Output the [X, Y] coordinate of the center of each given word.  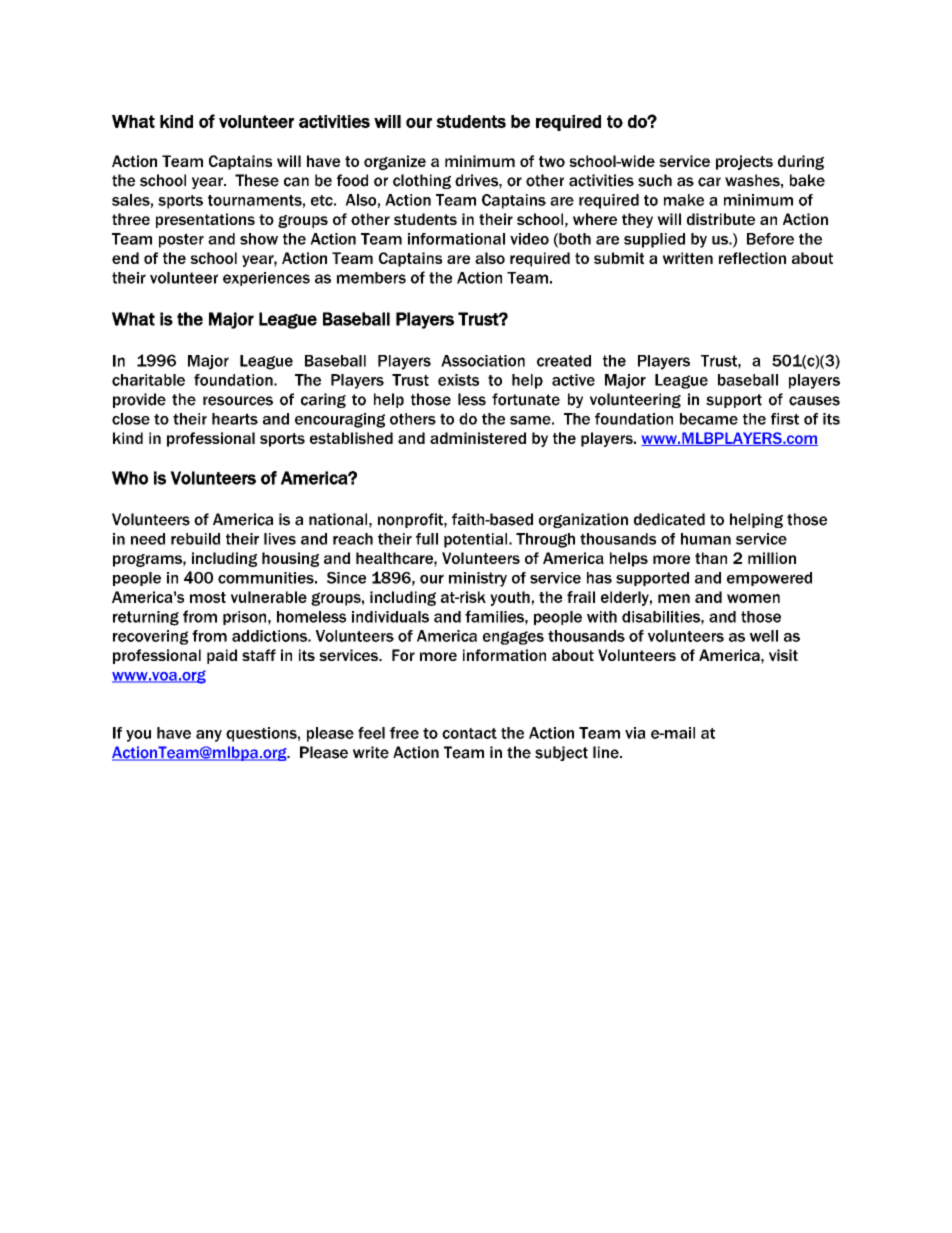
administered [478, 438]
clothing [422, 181]
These [257, 180]
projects [744, 162]
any [209, 736]
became [709, 419]
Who [130, 478]
